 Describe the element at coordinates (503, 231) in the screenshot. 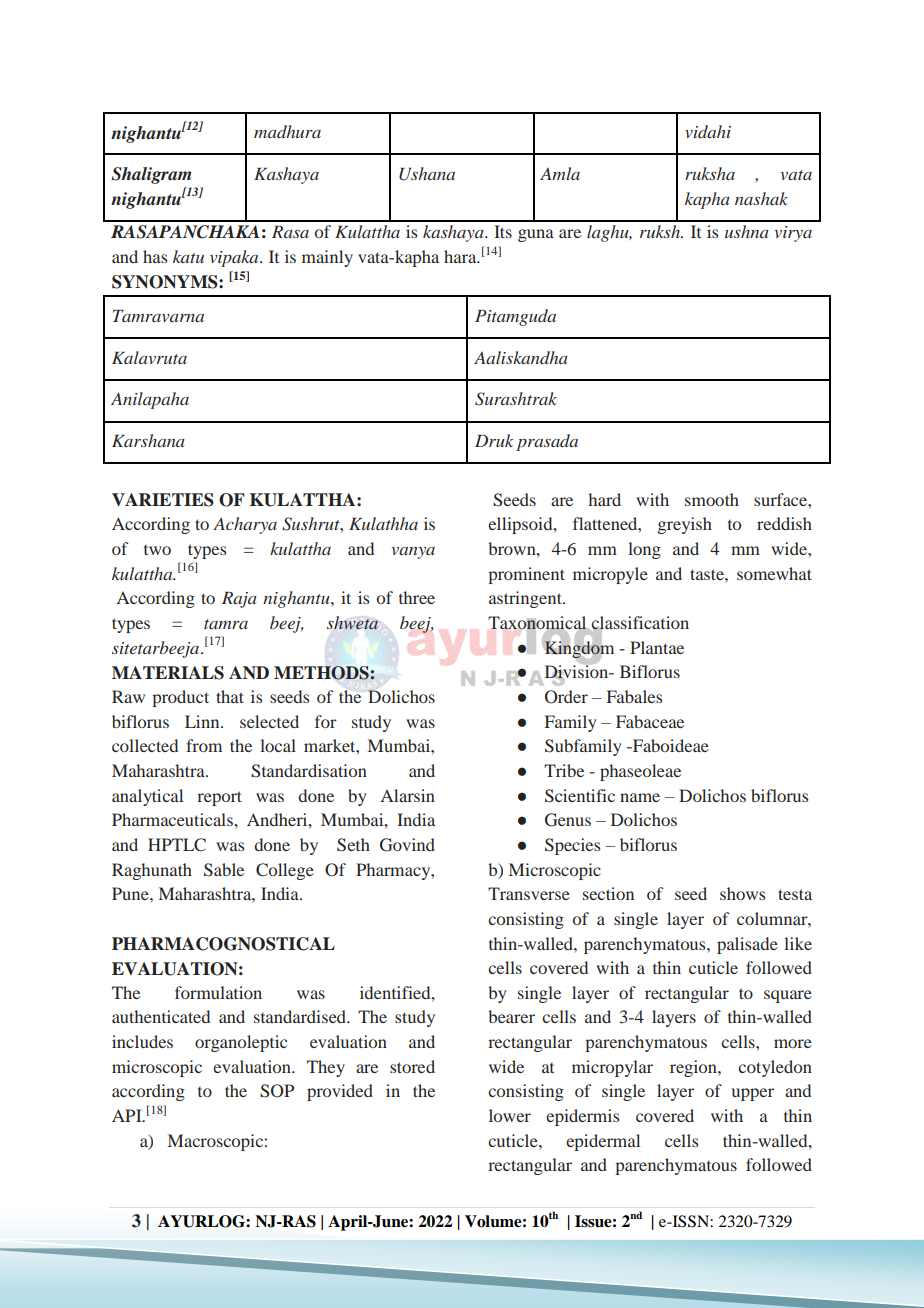

I see `Its` at that location.
